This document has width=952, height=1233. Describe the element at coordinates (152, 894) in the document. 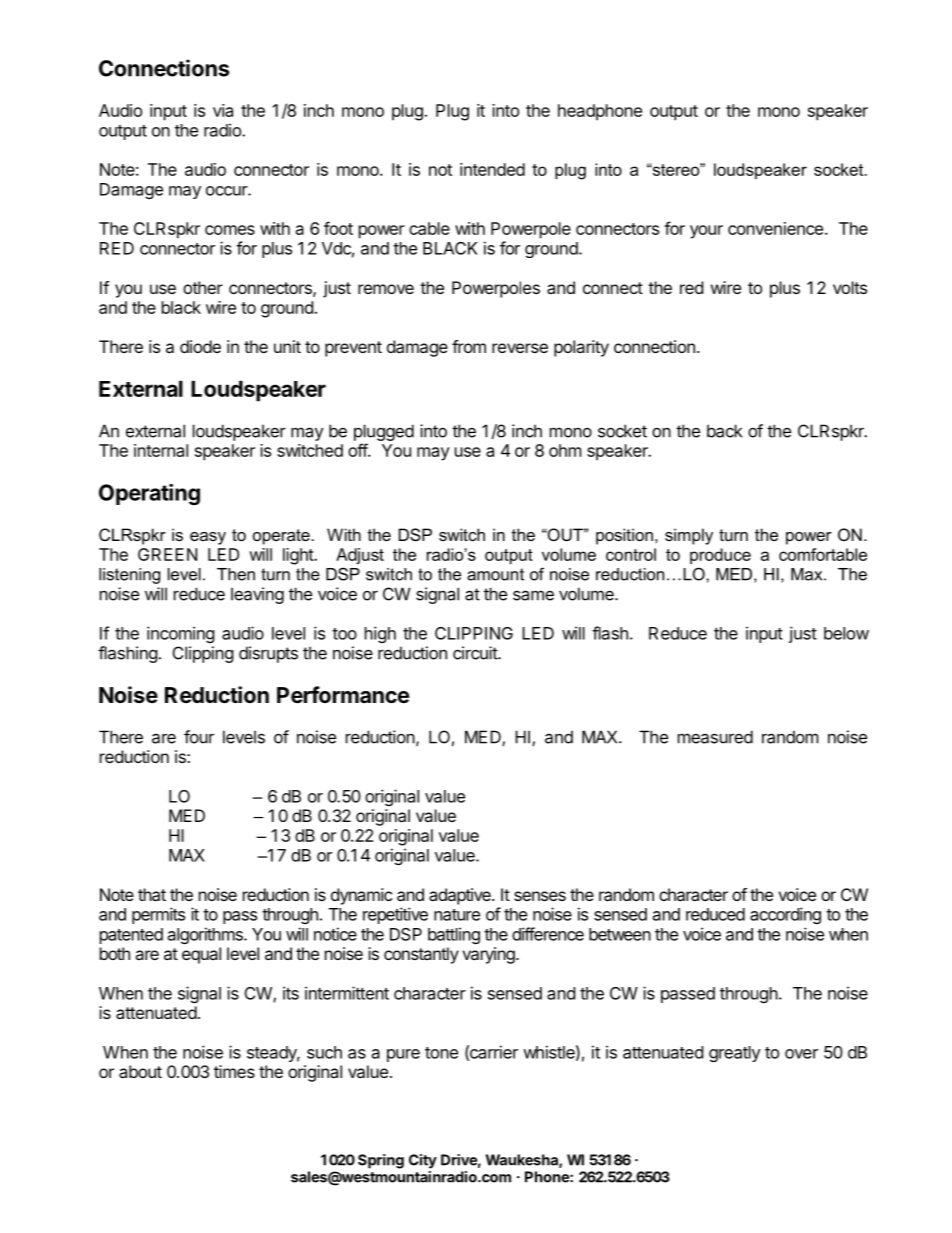

I see `that` at that location.
